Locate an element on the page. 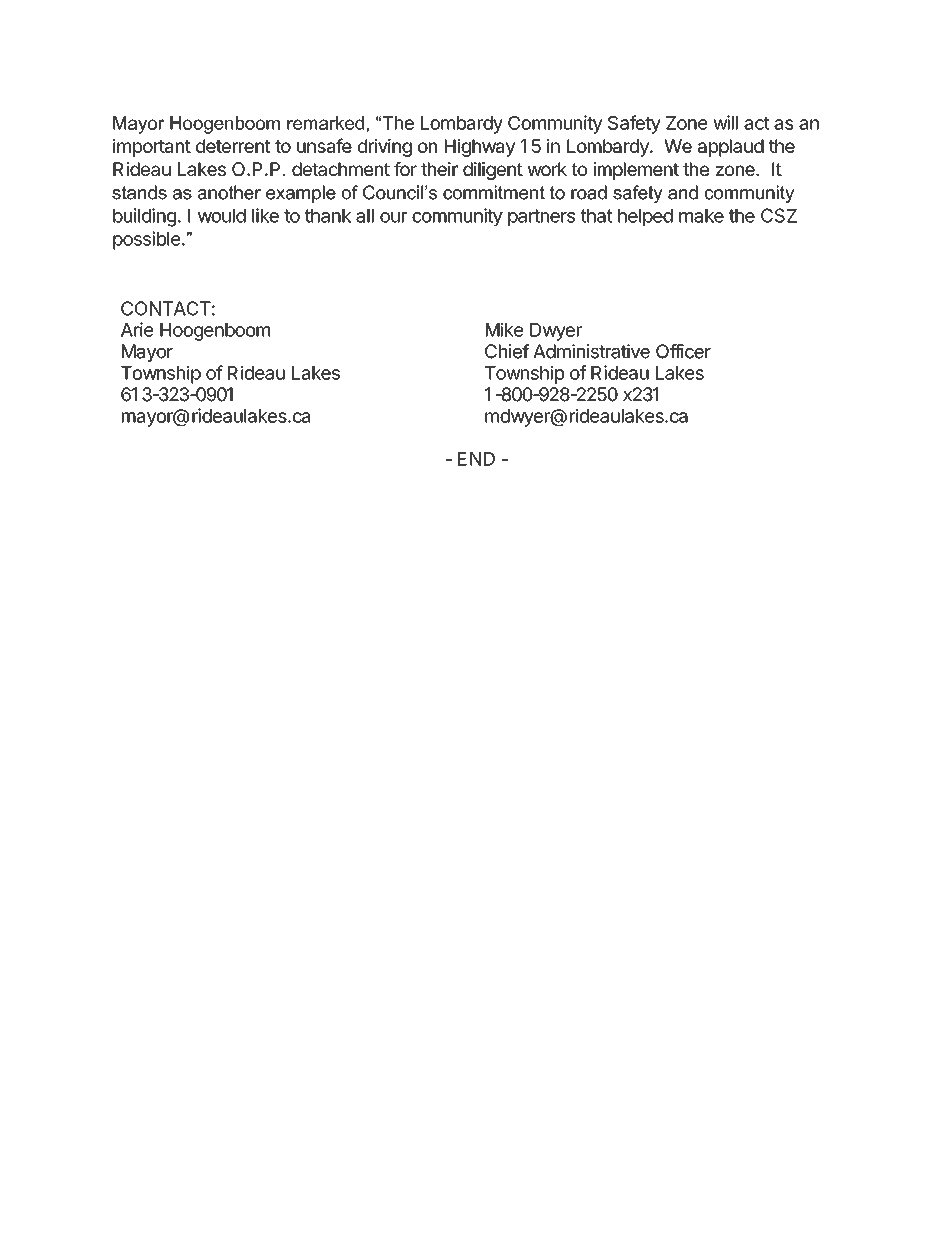 The image size is (952, 1233). will is located at coordinates (725, 122).
